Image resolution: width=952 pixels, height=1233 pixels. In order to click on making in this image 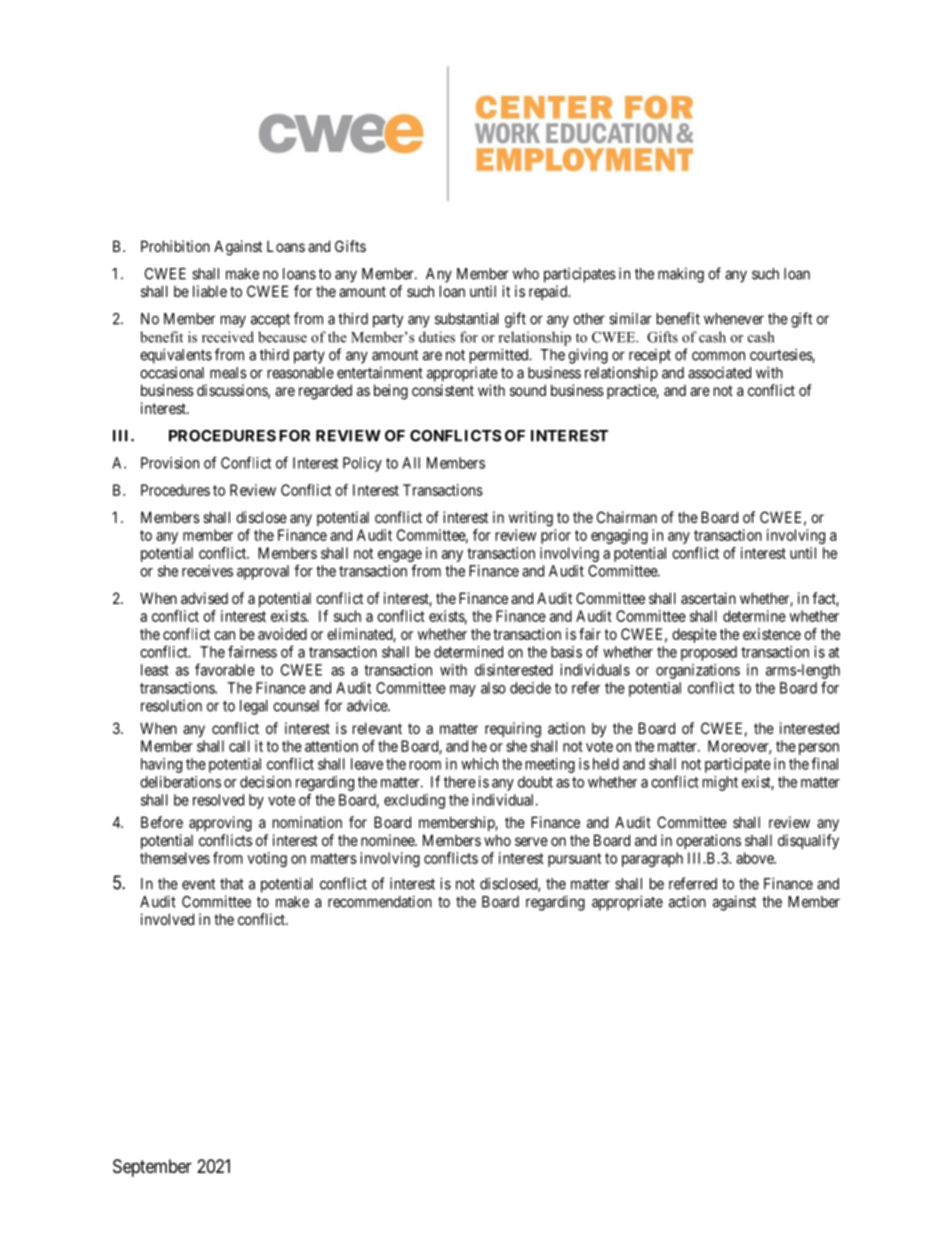, I will do `click(681, 275)`.
